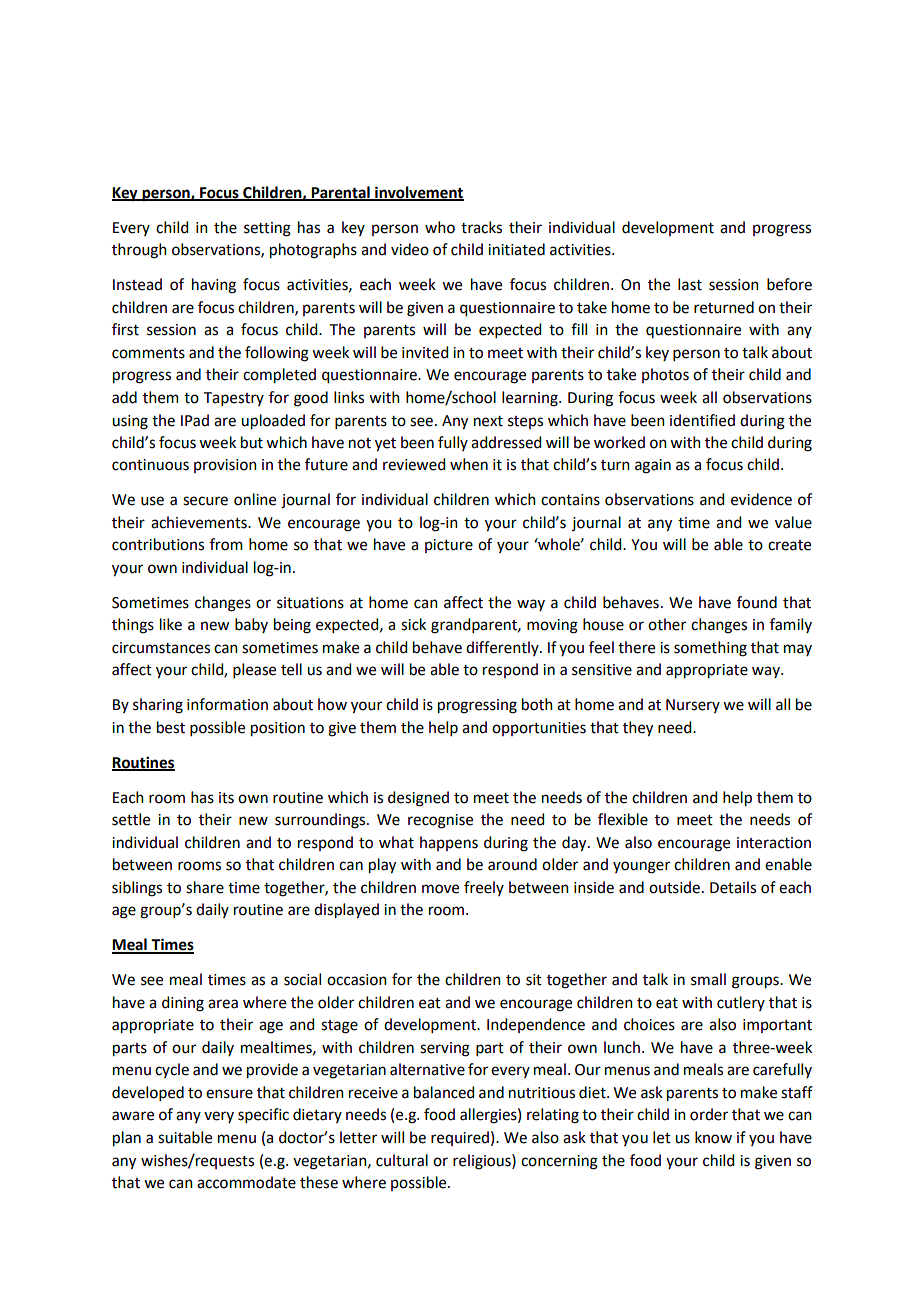 The height and width of the image is (1308, 924). I want to click on tracks, so click(481, 227).
